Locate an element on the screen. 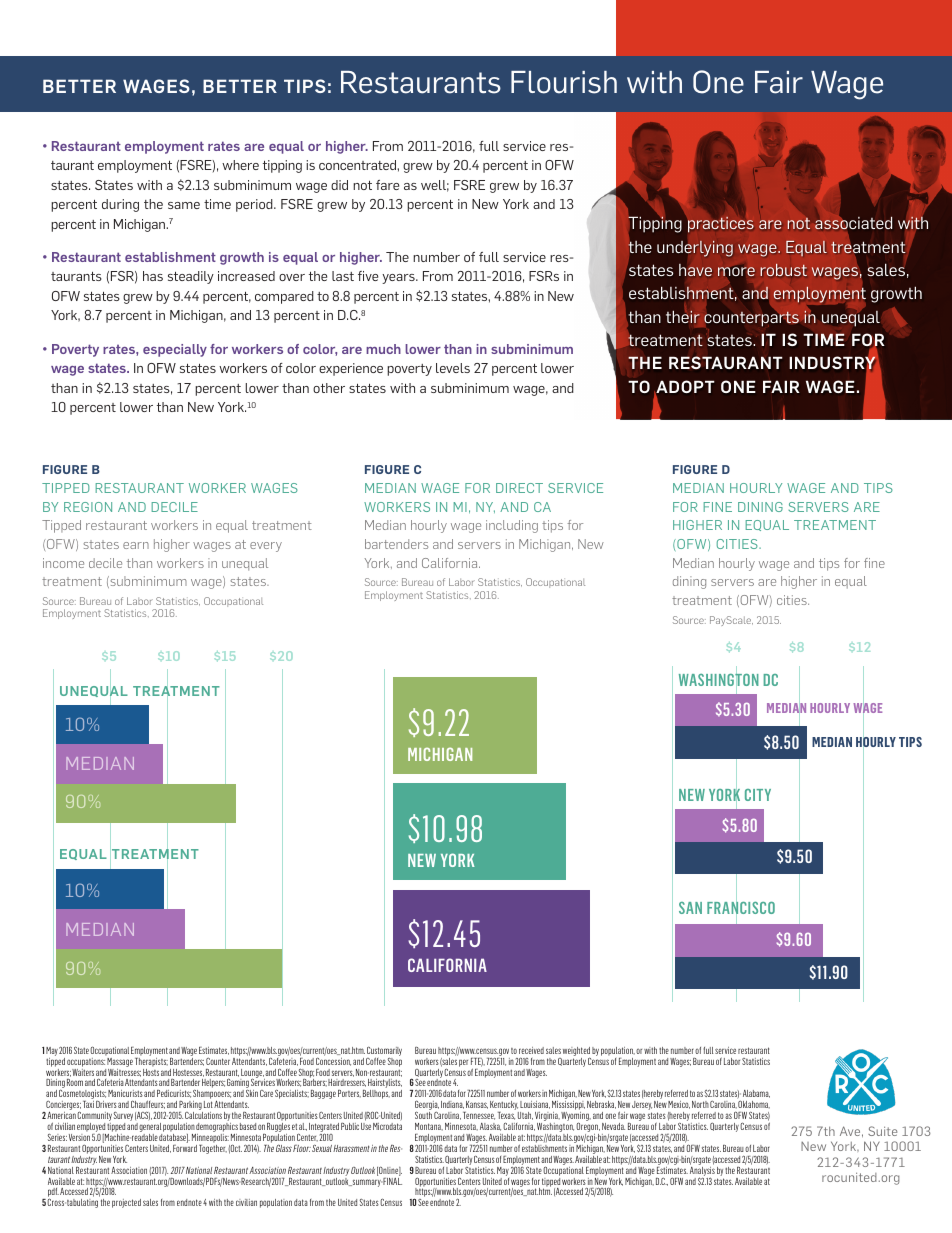 The image size is (952, 1233). where is located at coordinates (240, 165).
